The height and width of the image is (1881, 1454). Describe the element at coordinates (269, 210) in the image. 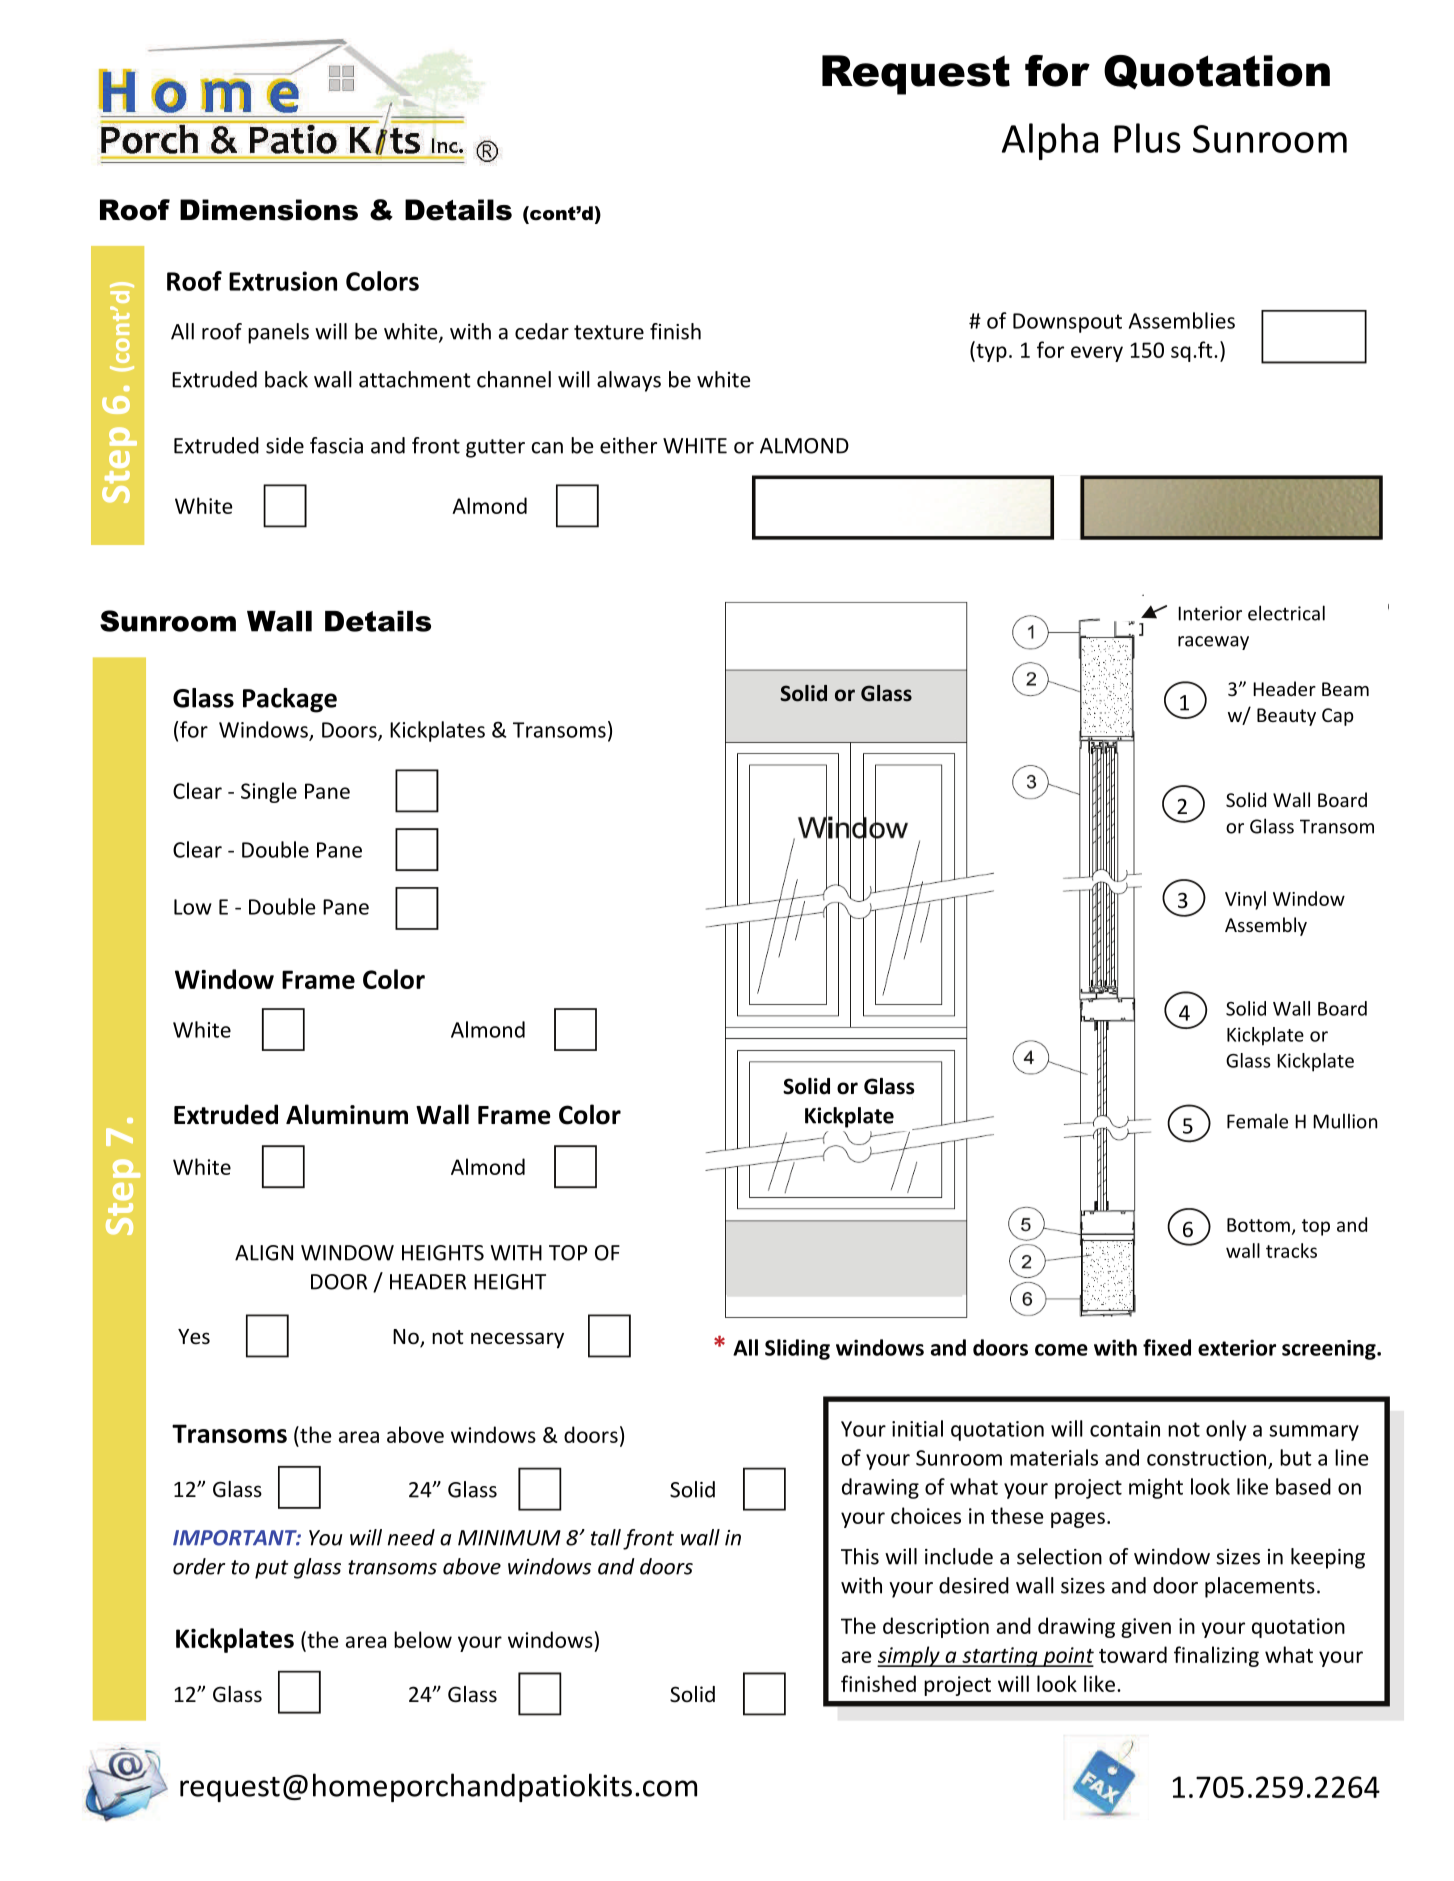

I see `Dimensions` at that location.
